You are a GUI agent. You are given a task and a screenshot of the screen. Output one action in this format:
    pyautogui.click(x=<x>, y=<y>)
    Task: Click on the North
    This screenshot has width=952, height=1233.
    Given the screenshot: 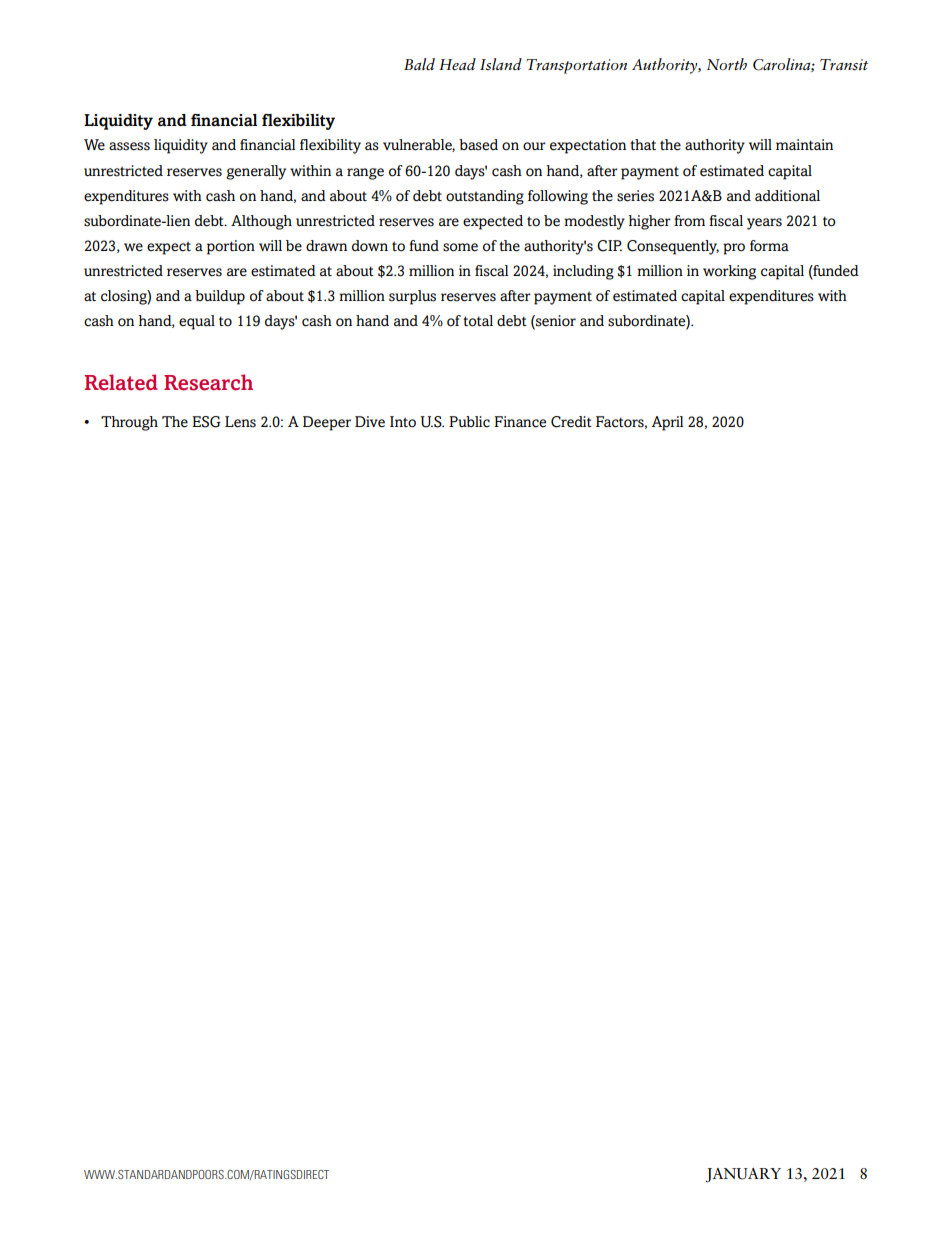 What is the action you would take?
    pyautogui.click(x=727, y=64)
